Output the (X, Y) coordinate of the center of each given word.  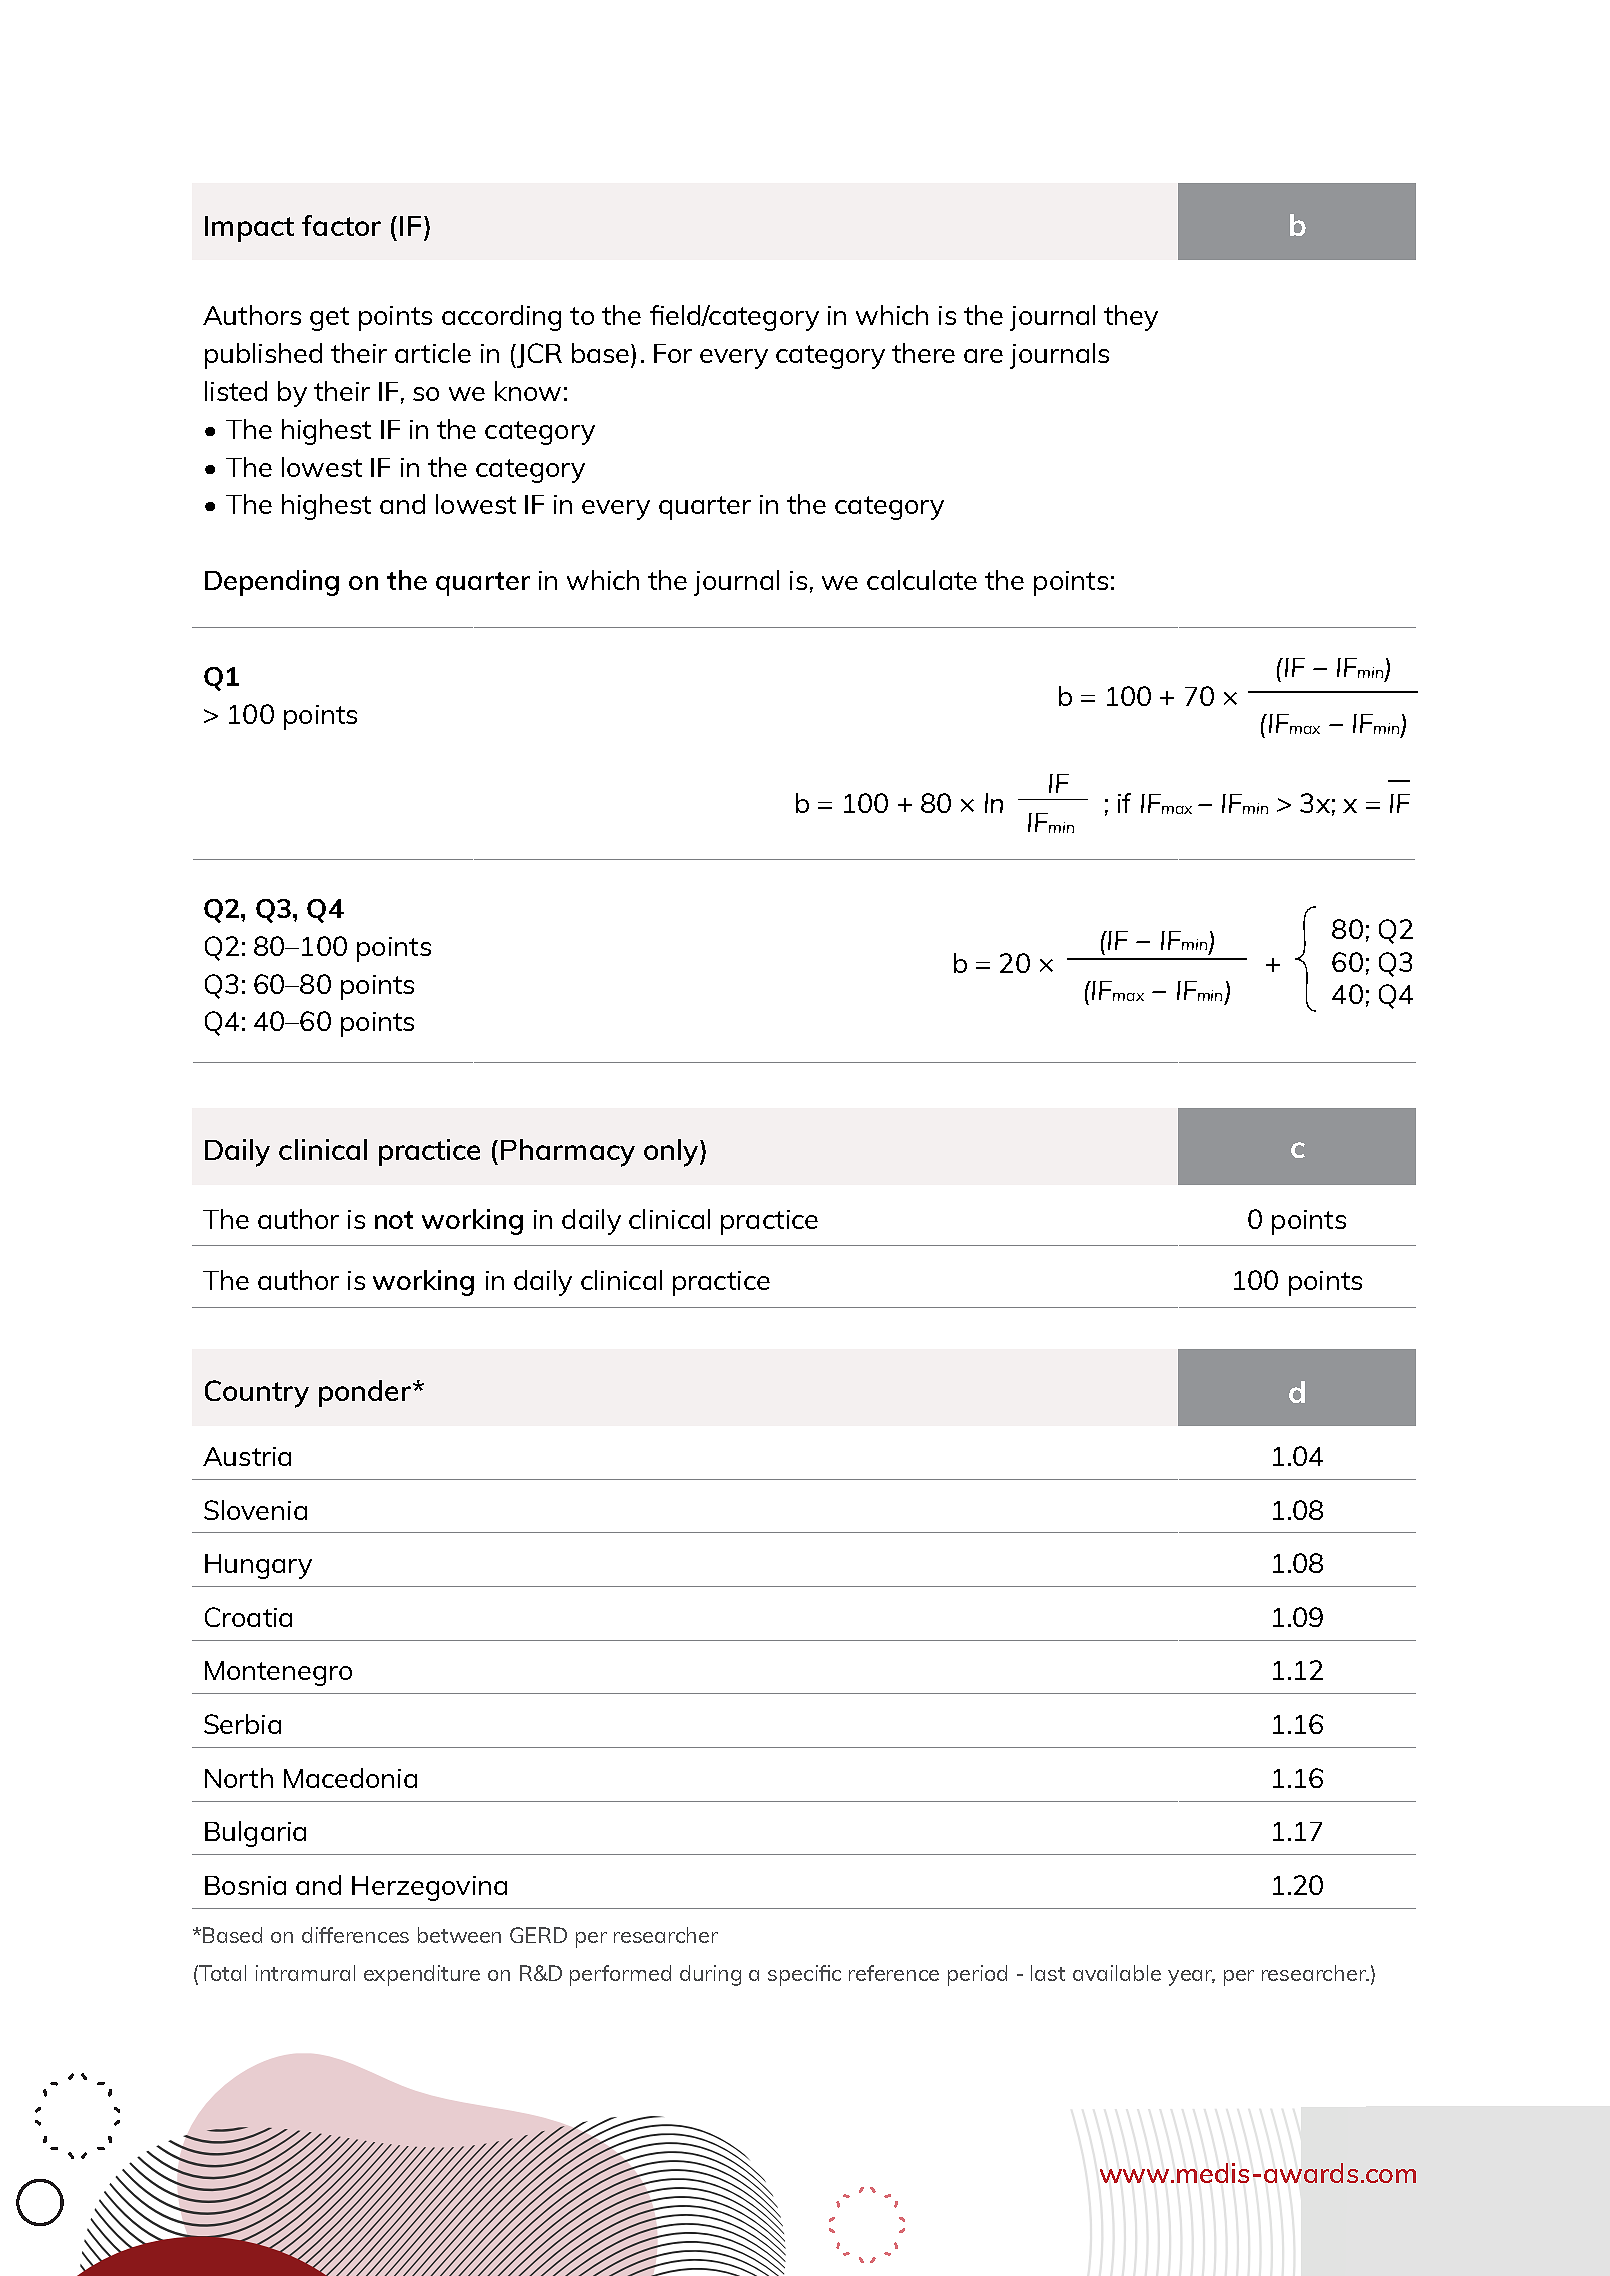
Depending (272, 583)
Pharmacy (568, 1153)
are (983, 356)
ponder (365, 1393)
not (394, 1220)
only (672, 1153)
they (1131, 318)
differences (355, 1935)
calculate (922, 580)
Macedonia (350, 1778)
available (1117, 1973)
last (1048, 1973)
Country (257, 1394)
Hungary (258, 1566)
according (501, 318)
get (329, 319)
